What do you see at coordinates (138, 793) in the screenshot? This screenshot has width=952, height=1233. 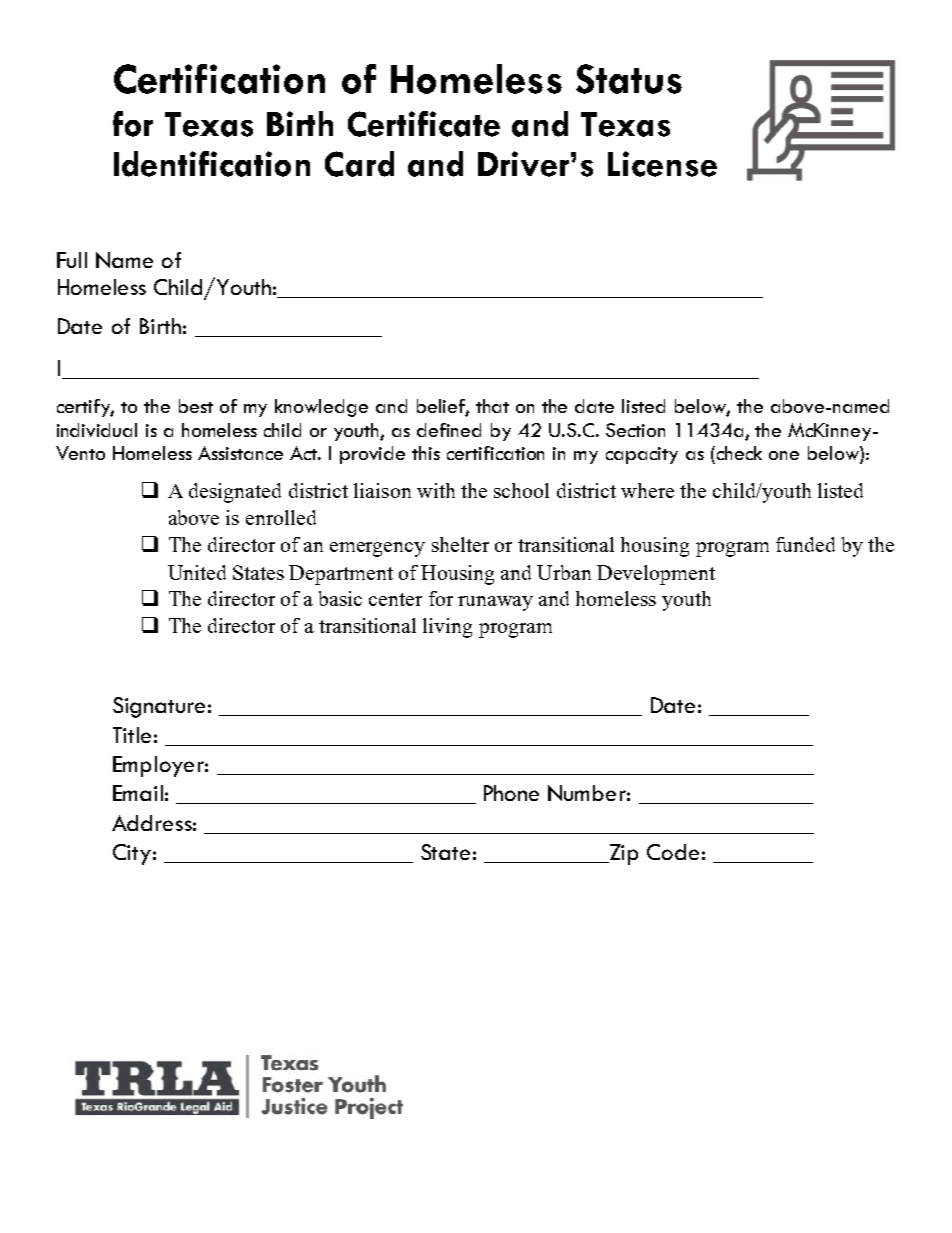 I see `Email` at bounding box center [138, 793].
